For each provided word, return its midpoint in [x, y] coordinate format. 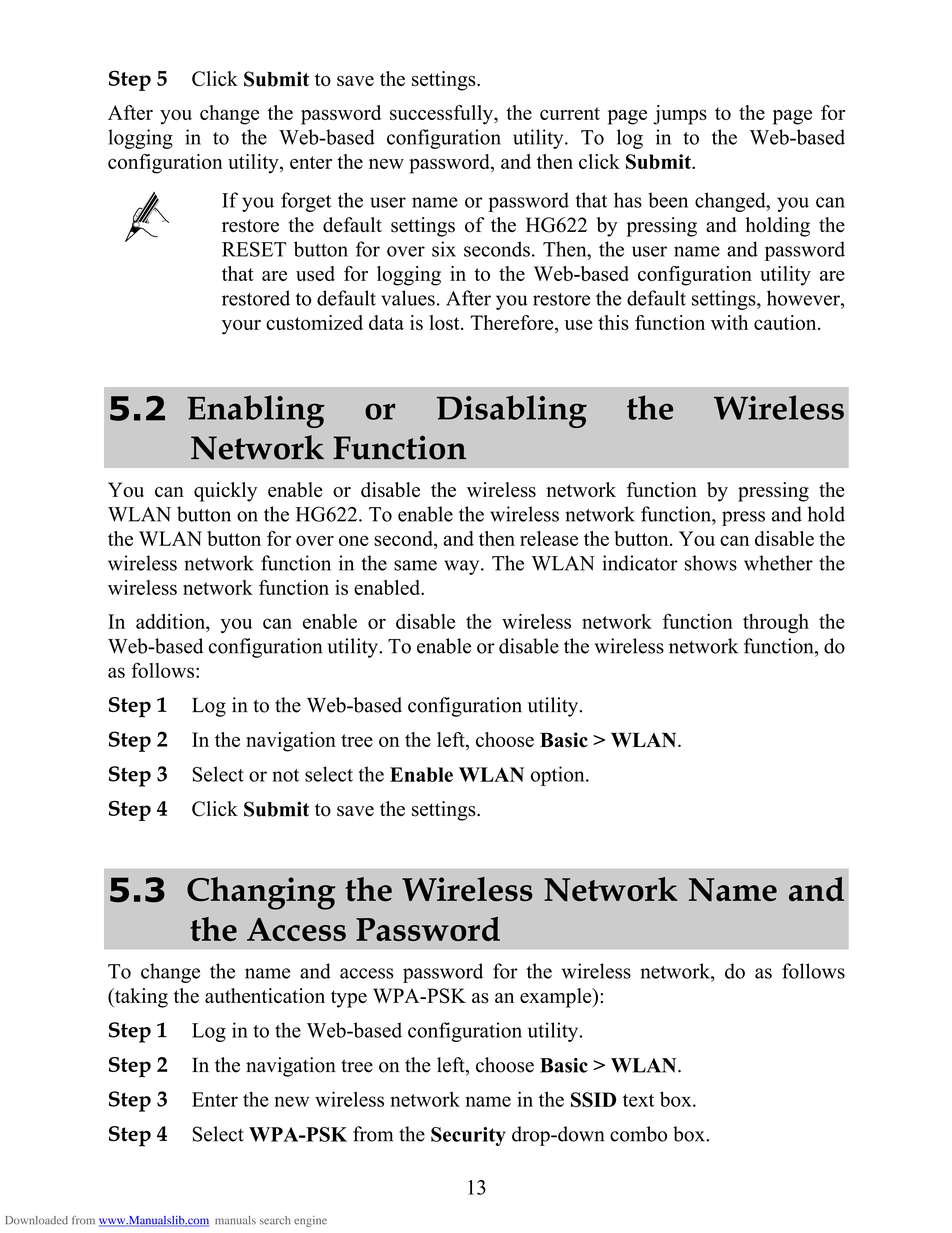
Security [468, 1136]
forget [306, 202]
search [275, 1220]
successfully [442, 115]
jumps [680, 115]
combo [638, 1134]
